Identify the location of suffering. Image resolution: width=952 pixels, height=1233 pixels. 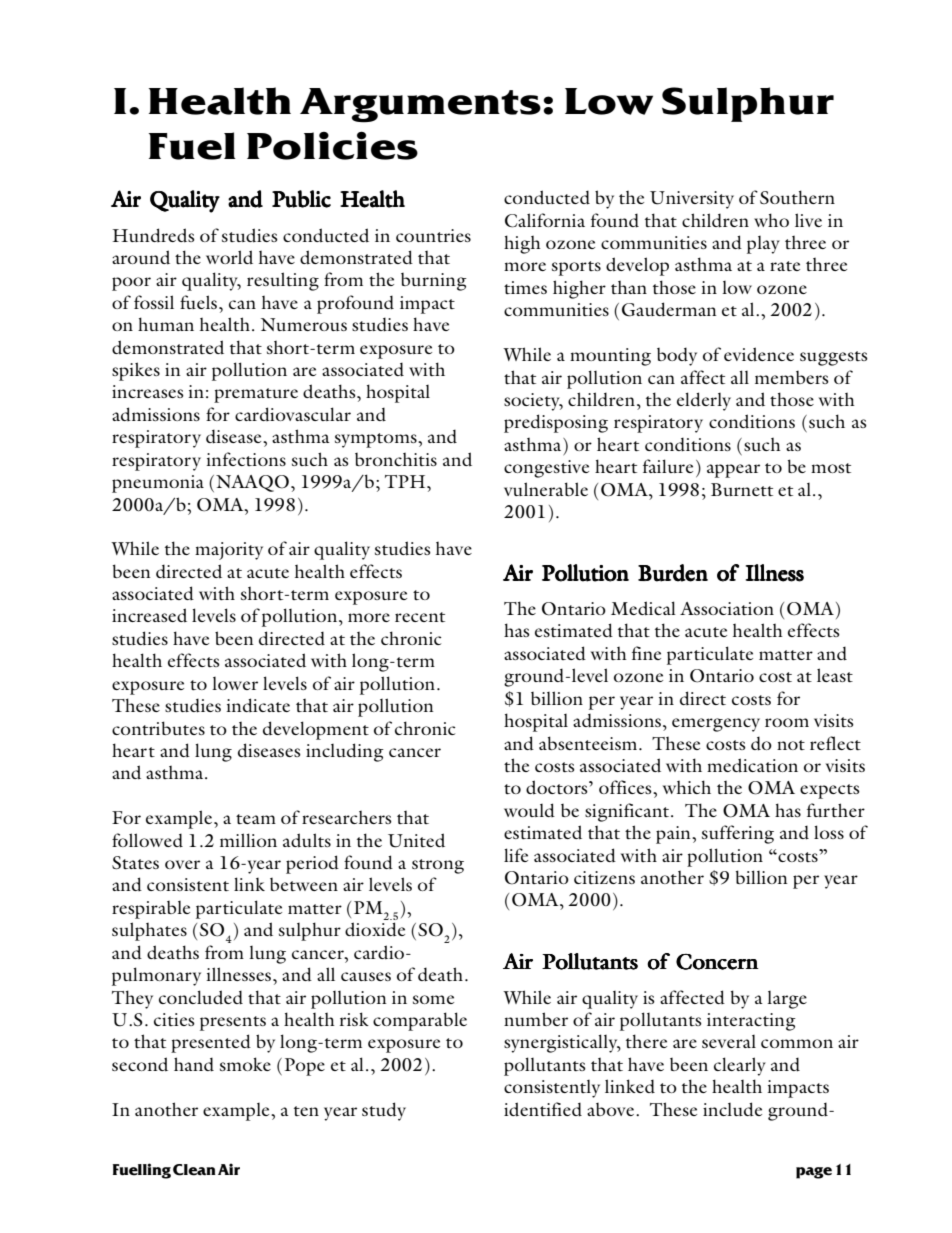
(738, 834).
